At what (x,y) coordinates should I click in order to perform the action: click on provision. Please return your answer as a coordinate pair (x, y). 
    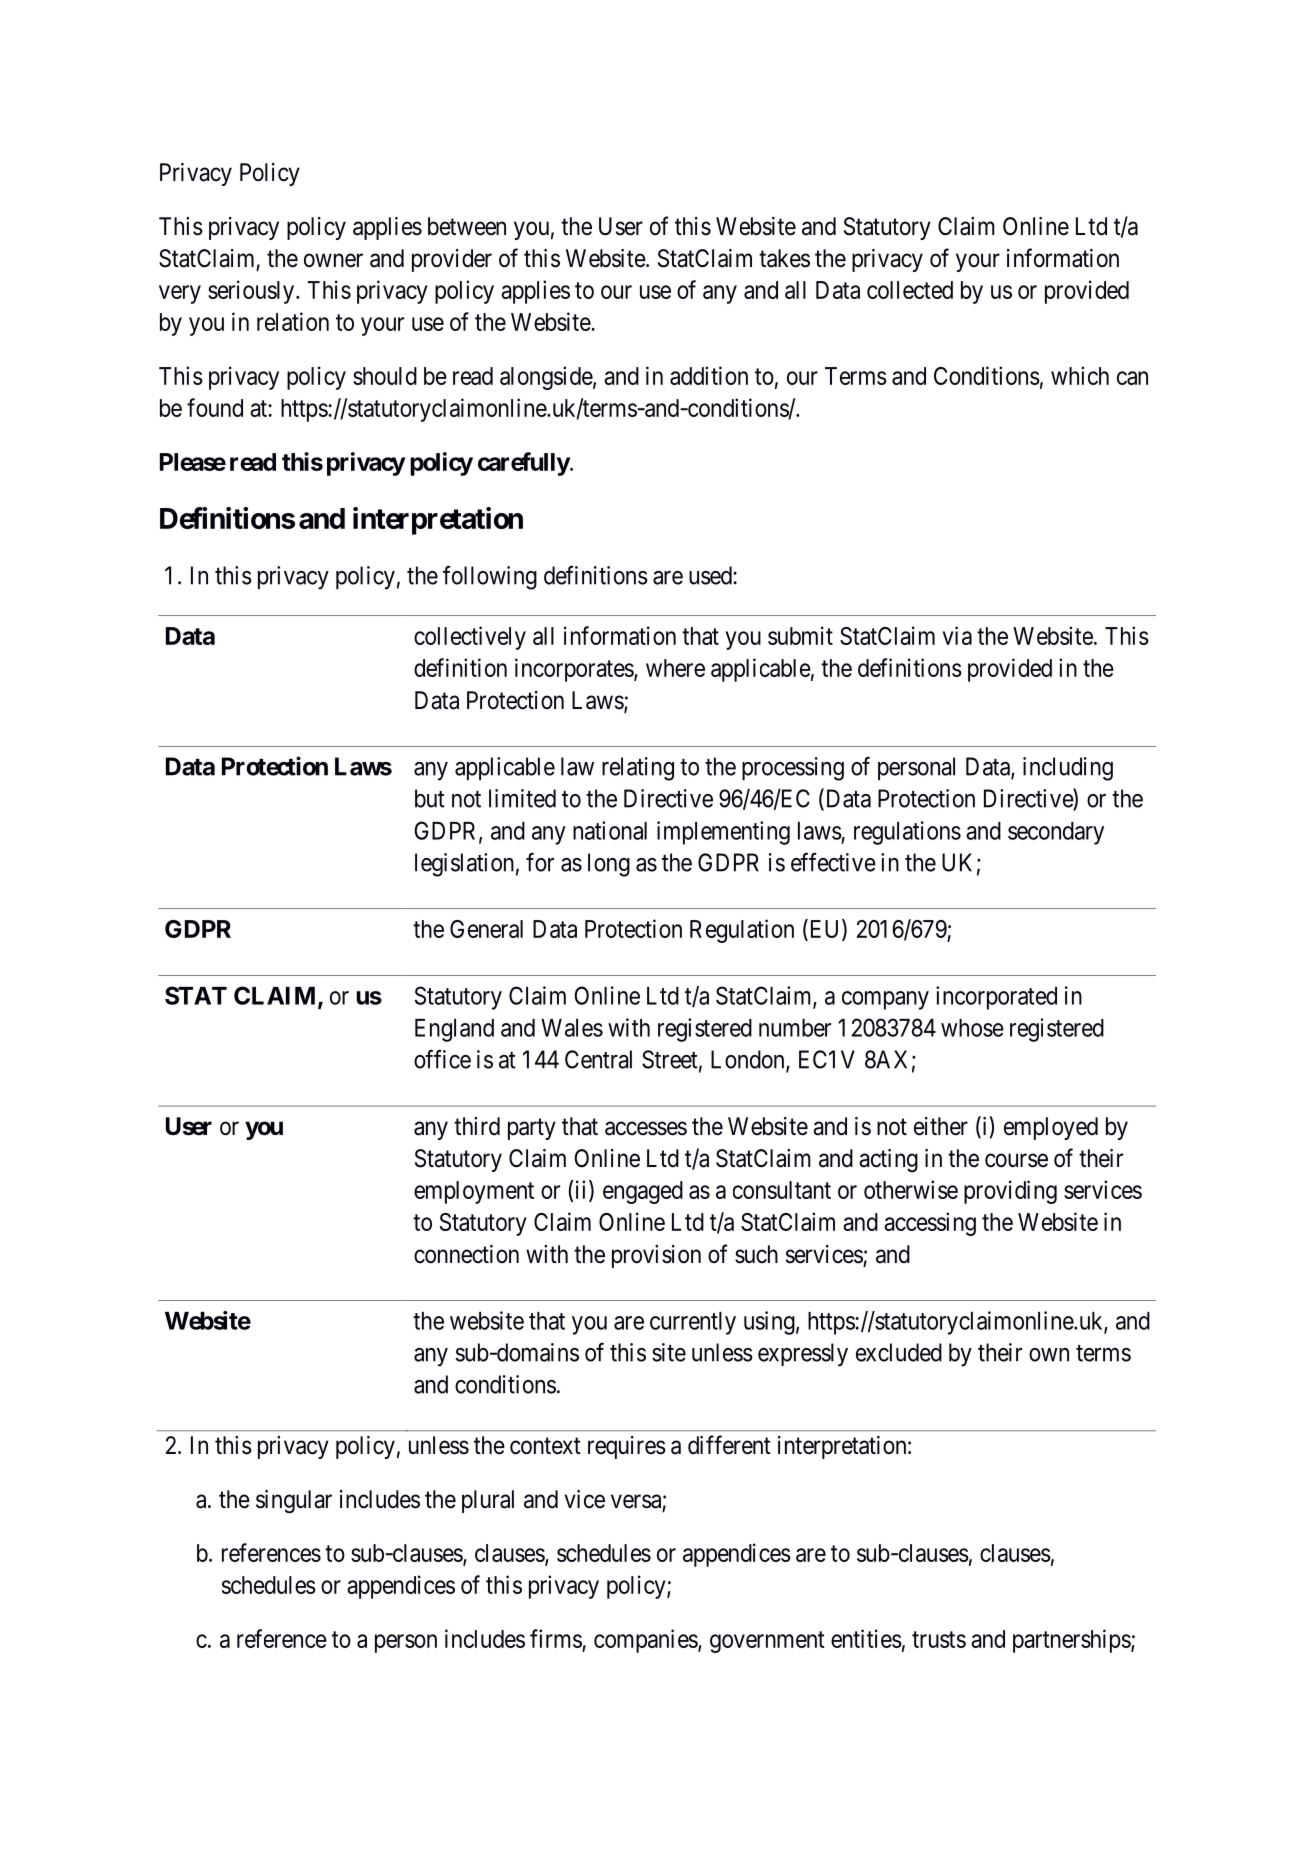
    Looking at the image, I should click on (656, 1256).
